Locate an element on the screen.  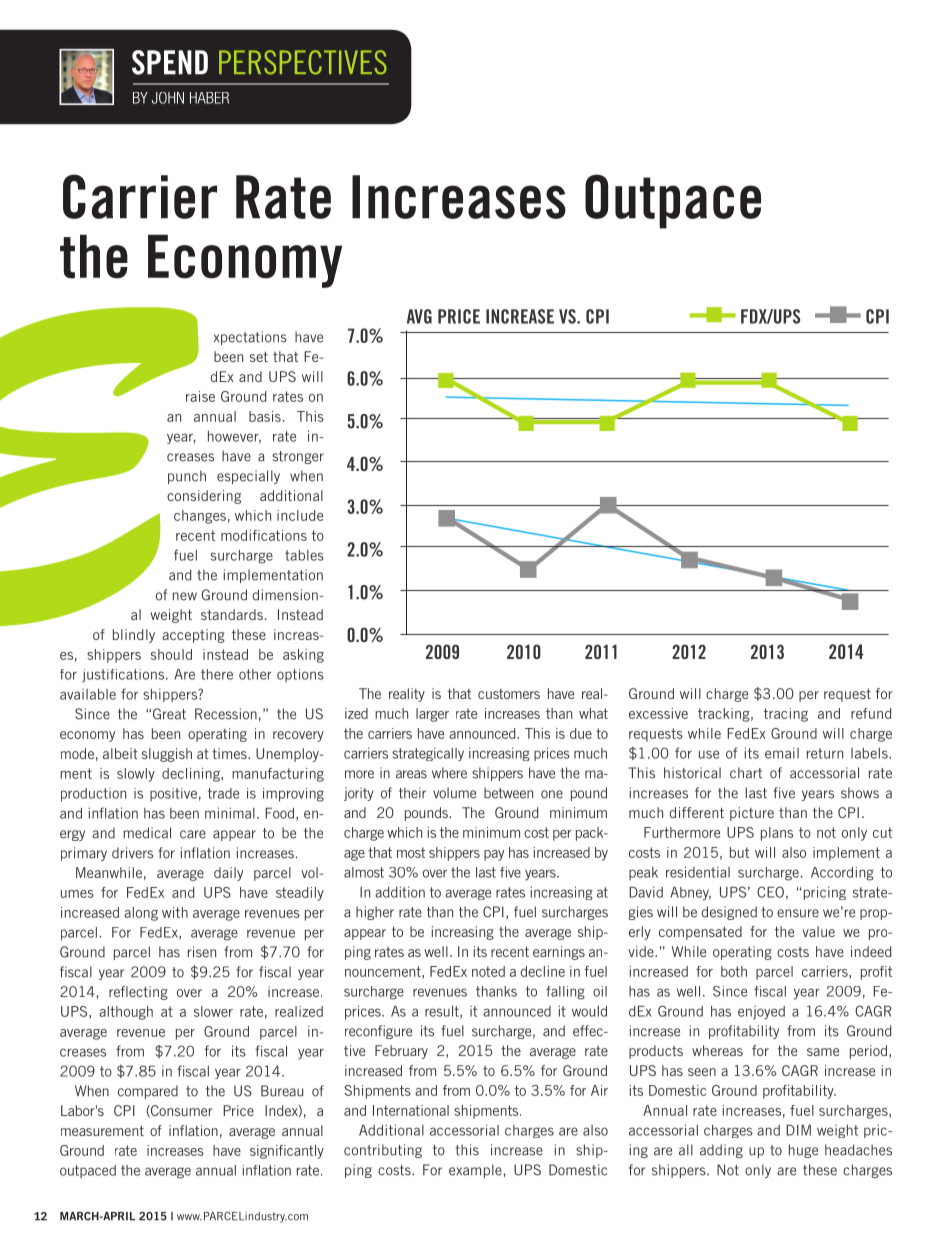
pay is located at coordinates (494, 855).
